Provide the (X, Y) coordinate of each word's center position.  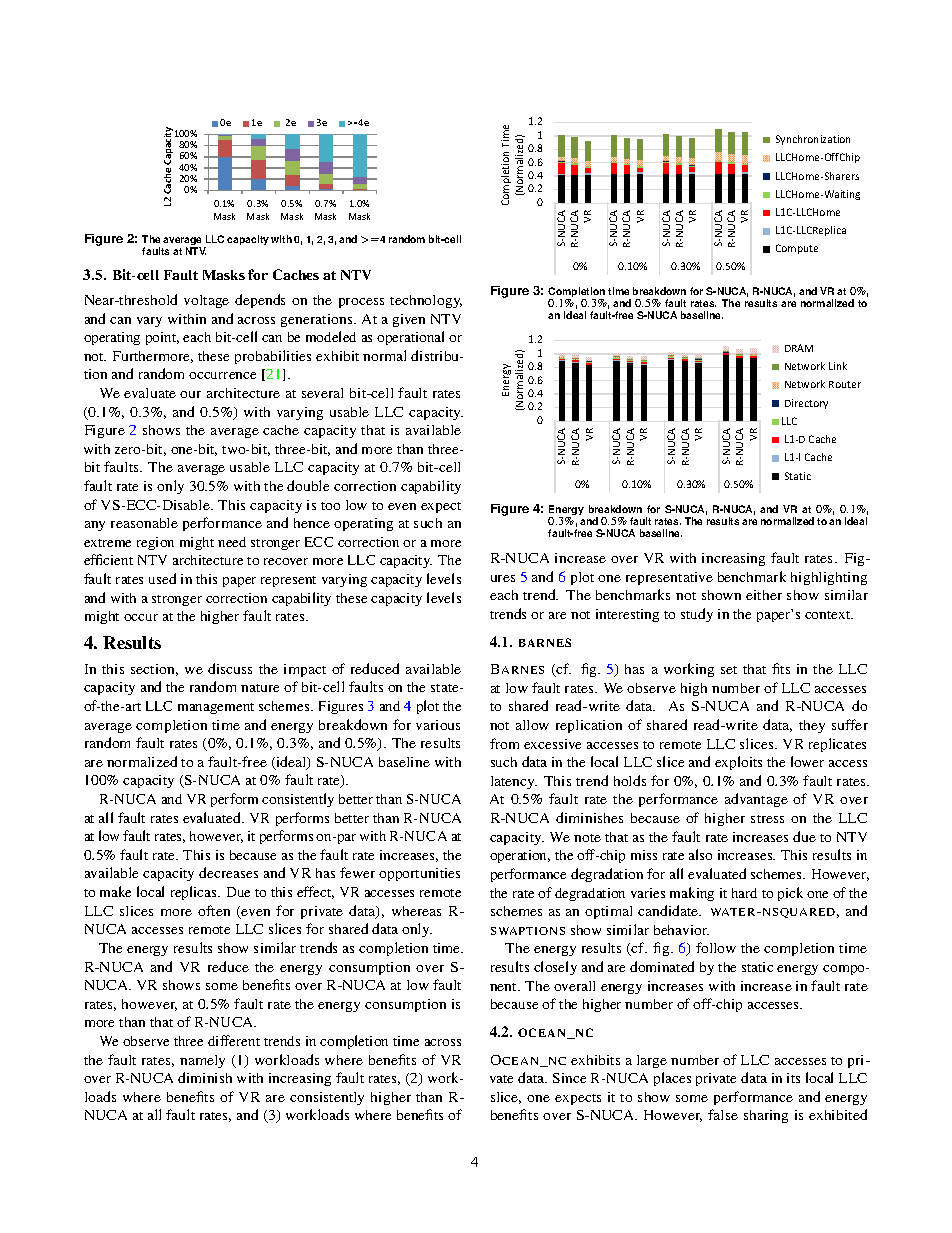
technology (426, 301)
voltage (206, 301)
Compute (797, 249)
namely (202, 1061)
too (330, 506)
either (764, 595)
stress (767, 819)
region (155, 543)
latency (514, 782)
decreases (228, 872)
